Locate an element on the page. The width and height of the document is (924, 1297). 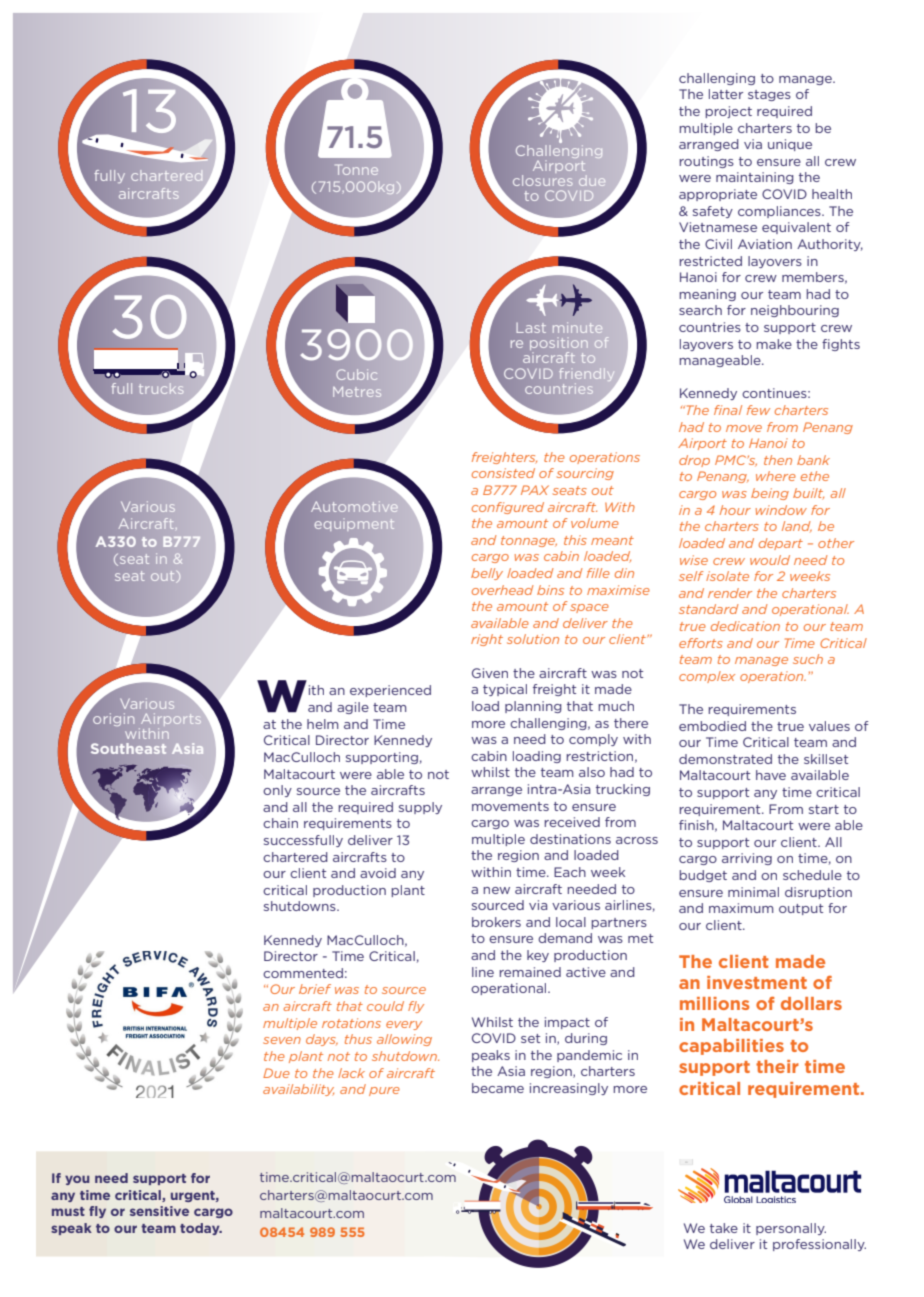
sensitive is located at coordinates (159, 1211).
